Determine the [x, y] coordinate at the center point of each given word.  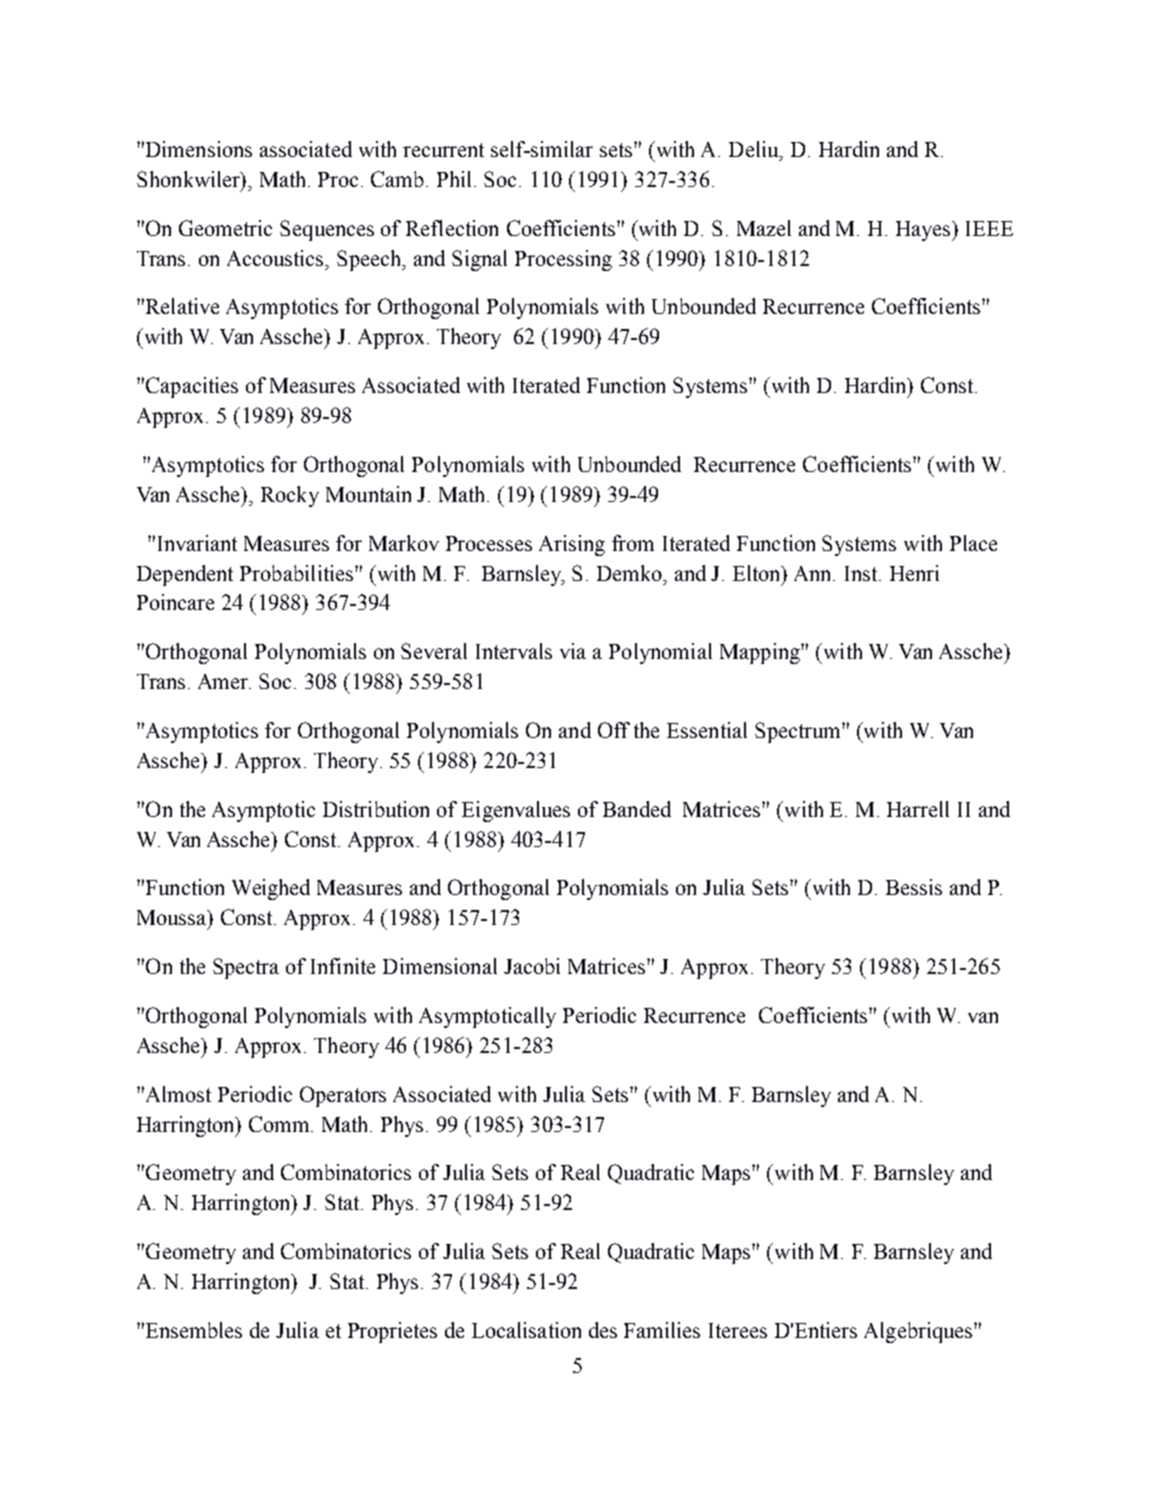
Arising [572, 545]
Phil [456, 179]
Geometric [225, 228]
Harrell [918, 809]
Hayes [925, 231]
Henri [914, 573]
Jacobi [532, 966]
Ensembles [192, 1330]
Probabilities [298, 573]
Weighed [271, 889]
